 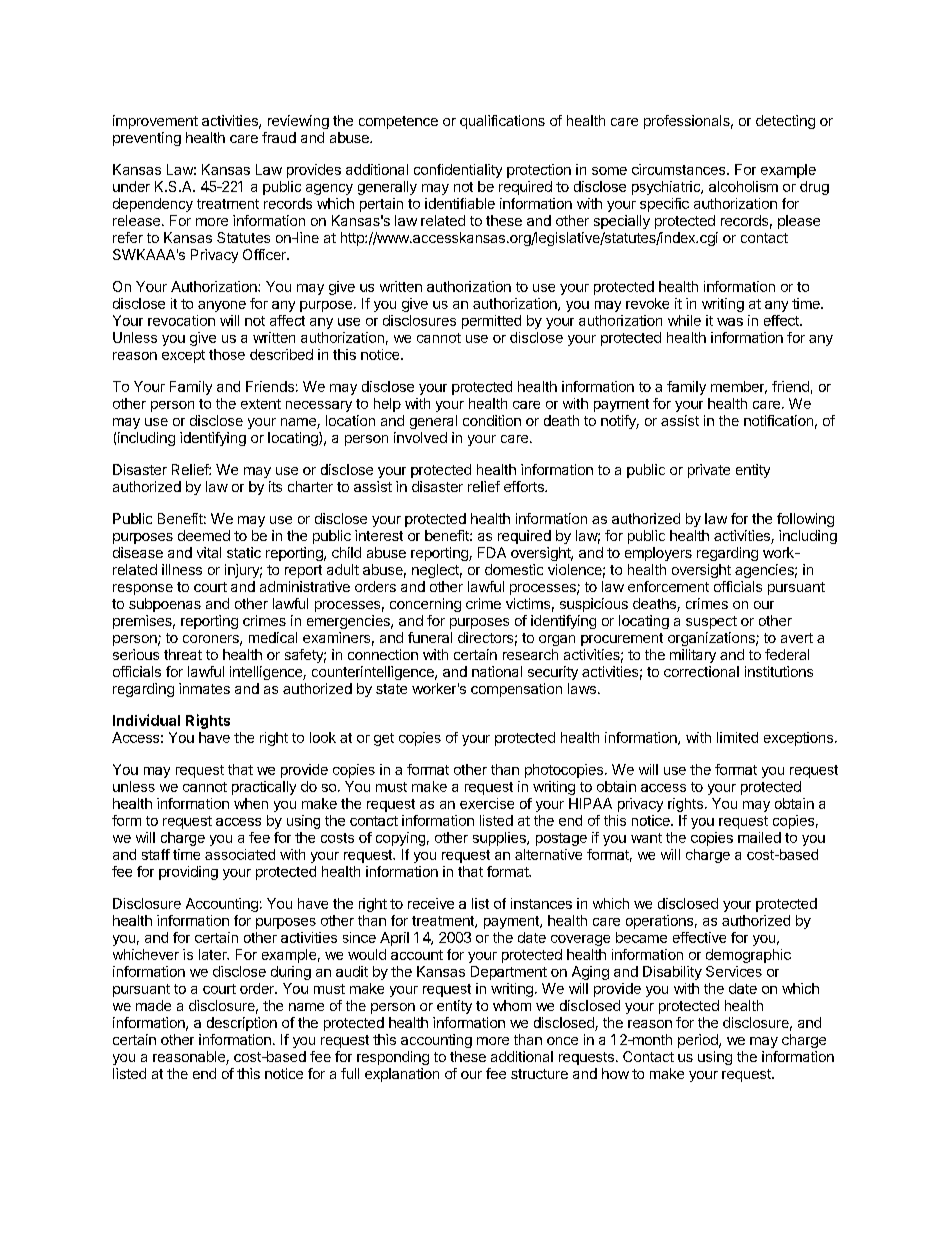 I want to click on confidentiality, so click(x=458, y=171).
